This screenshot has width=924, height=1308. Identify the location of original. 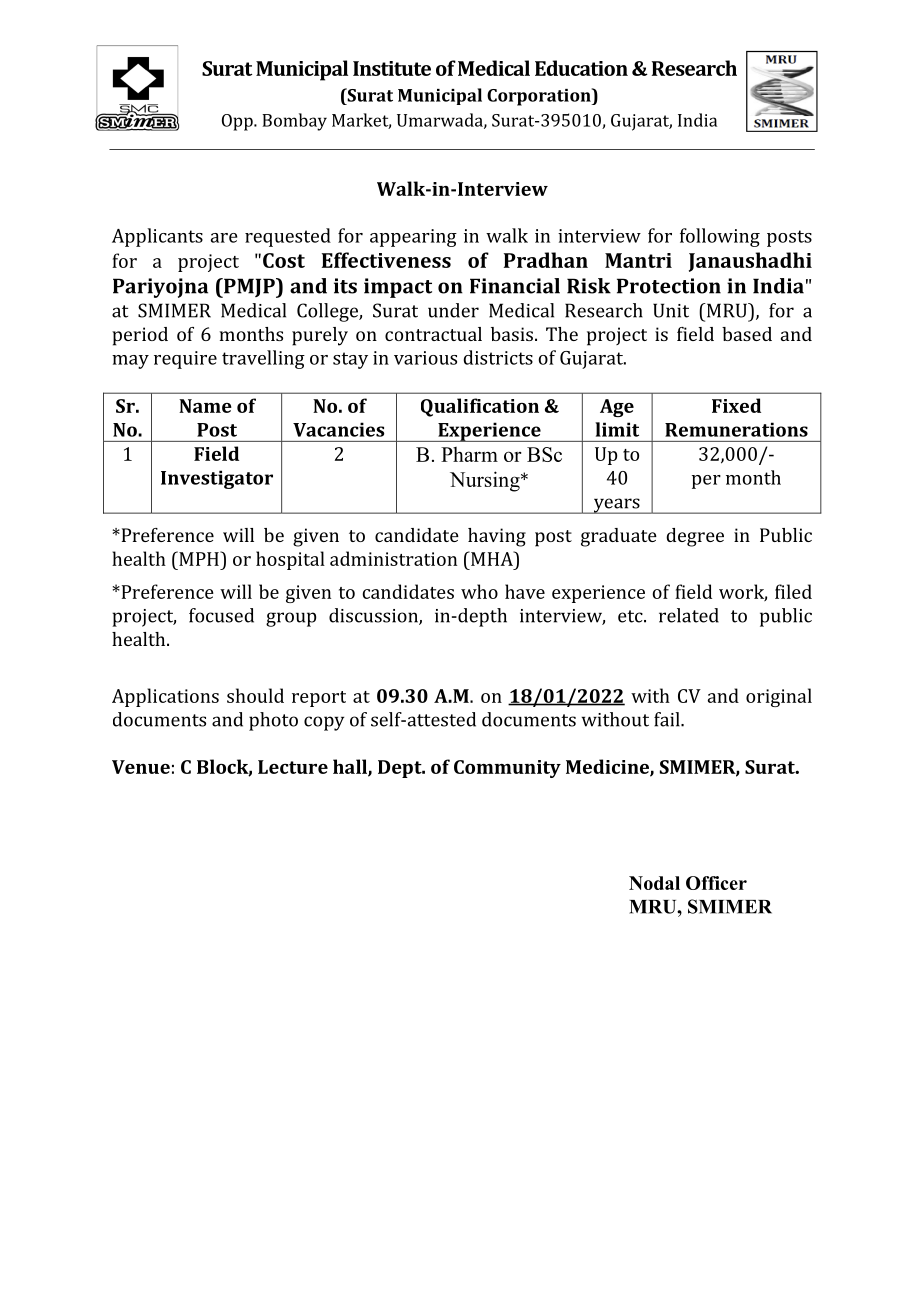
(779, 697).
